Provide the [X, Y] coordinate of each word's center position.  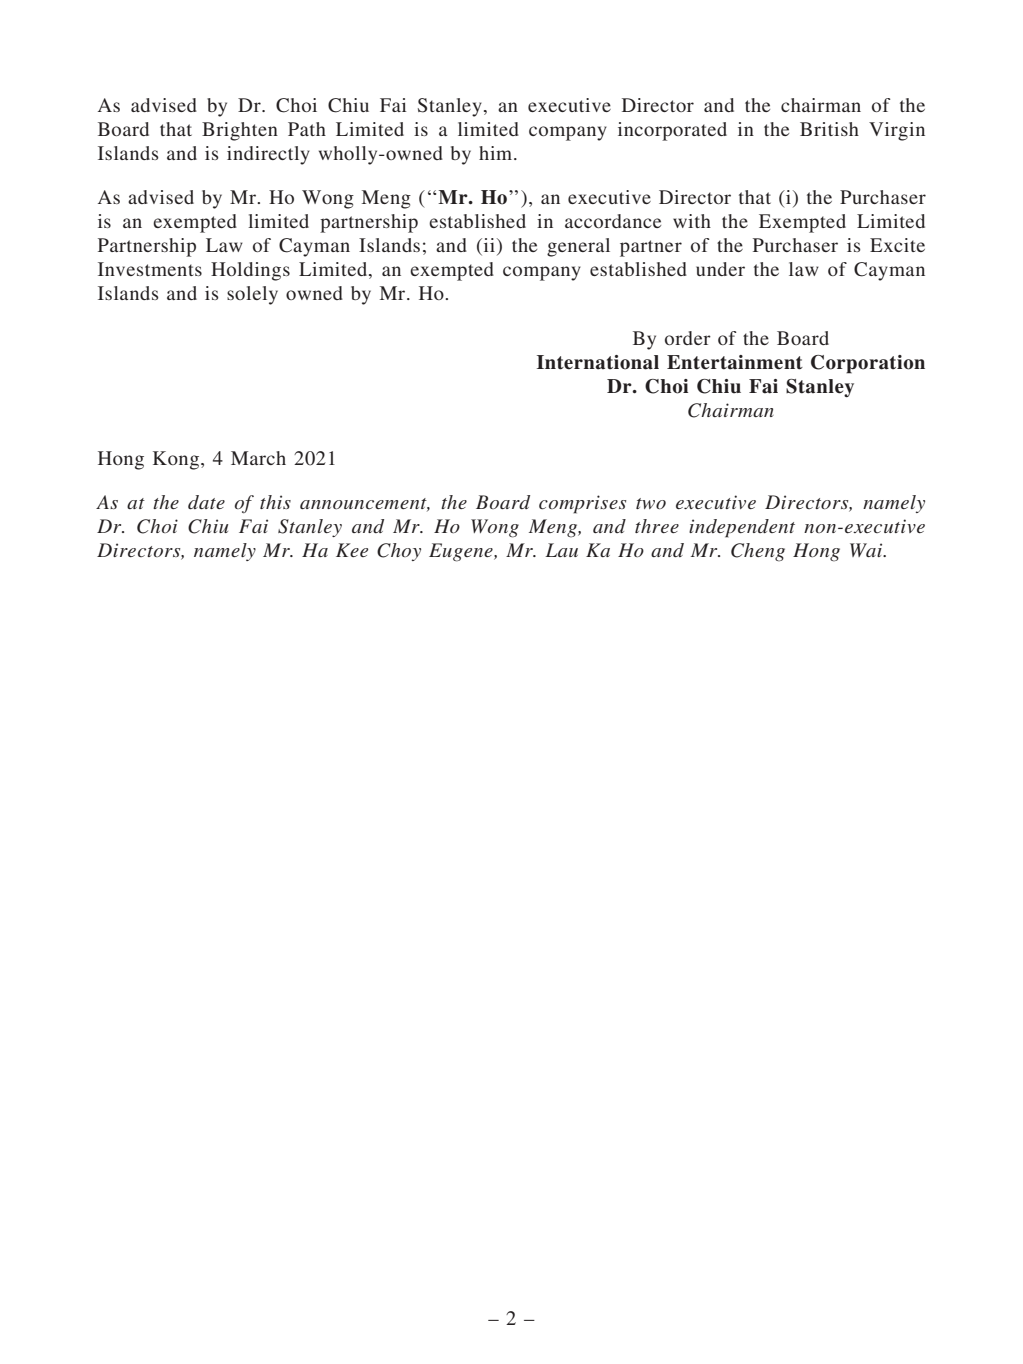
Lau [561, 550]
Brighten [240, 131]
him [497, 153]
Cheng [758, 552]
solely [252, 295]
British [829, 129]
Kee [352, 550]
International [598, 362]
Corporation [868, 364]
